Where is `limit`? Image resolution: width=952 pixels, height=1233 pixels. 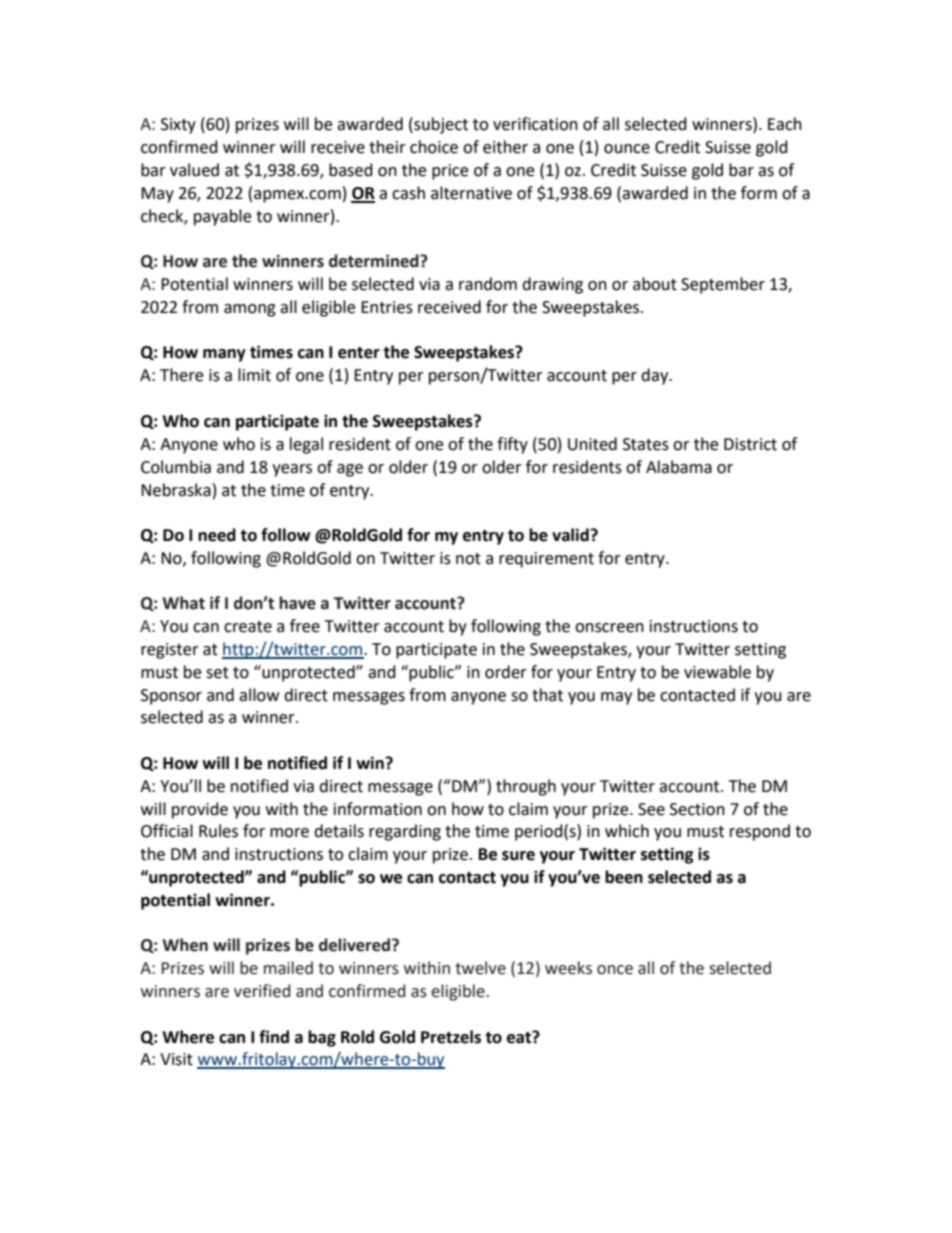 limit is located at coordinates (254, 375).
